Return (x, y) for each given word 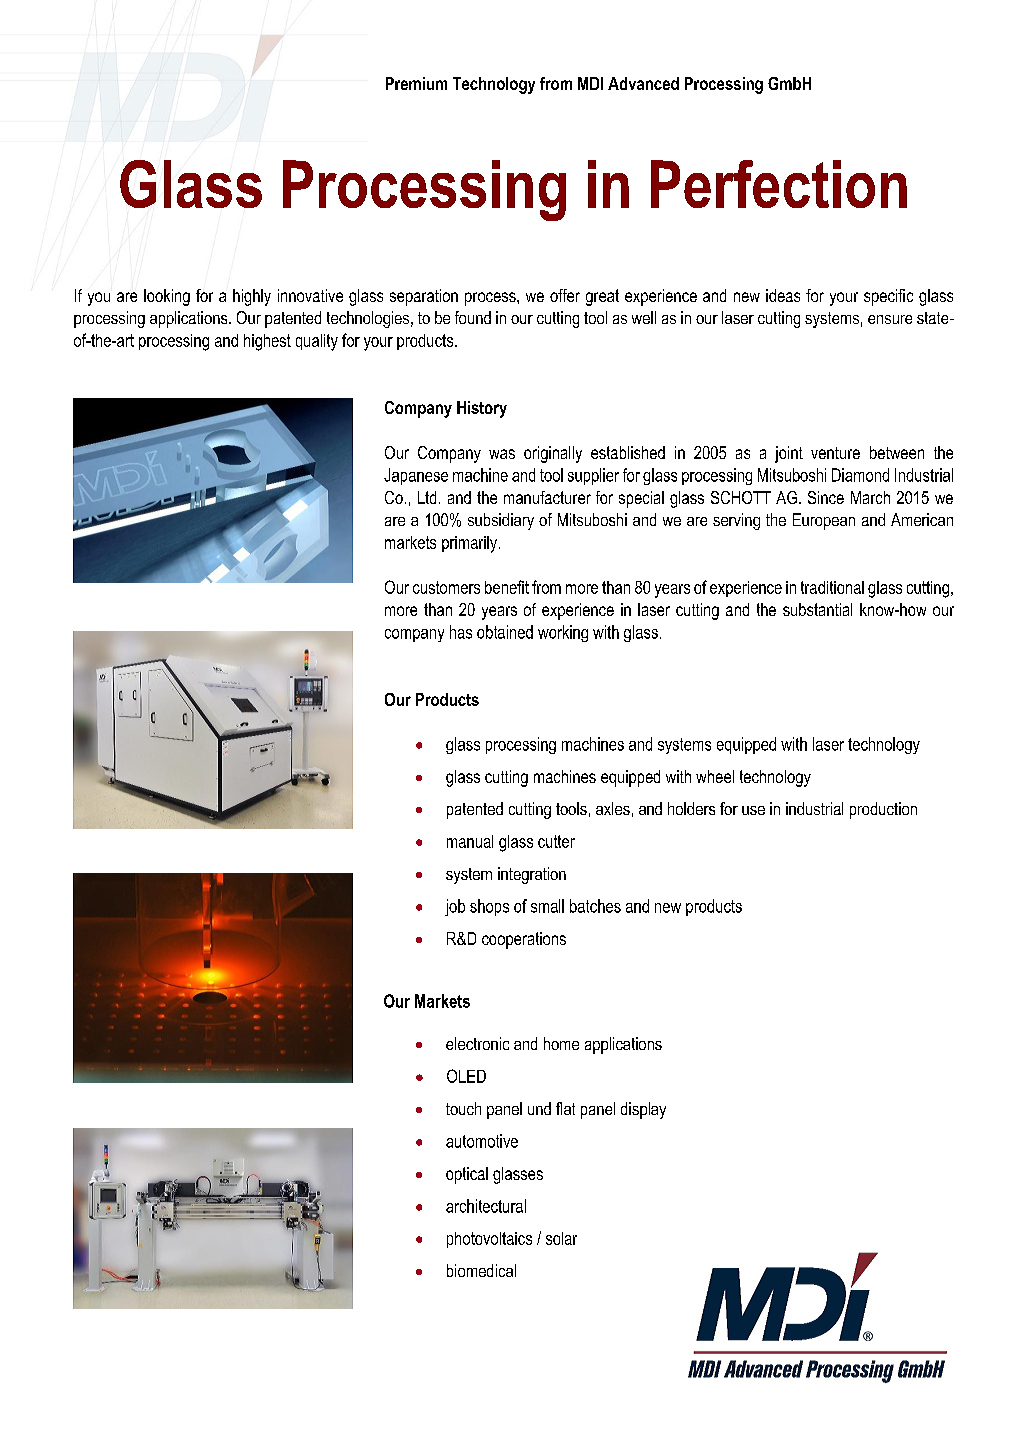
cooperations (524, 940)
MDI (590, 83)
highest (267, 342)
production (883, 810)
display (643, 1110)
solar (561, 1238)
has (461, 632)
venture (835, 453)
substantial (817, 609)
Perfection (779, 184)
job (455, 907)
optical (467, 1175)
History (482, 409)
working (563, 633)
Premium (416, 83)
